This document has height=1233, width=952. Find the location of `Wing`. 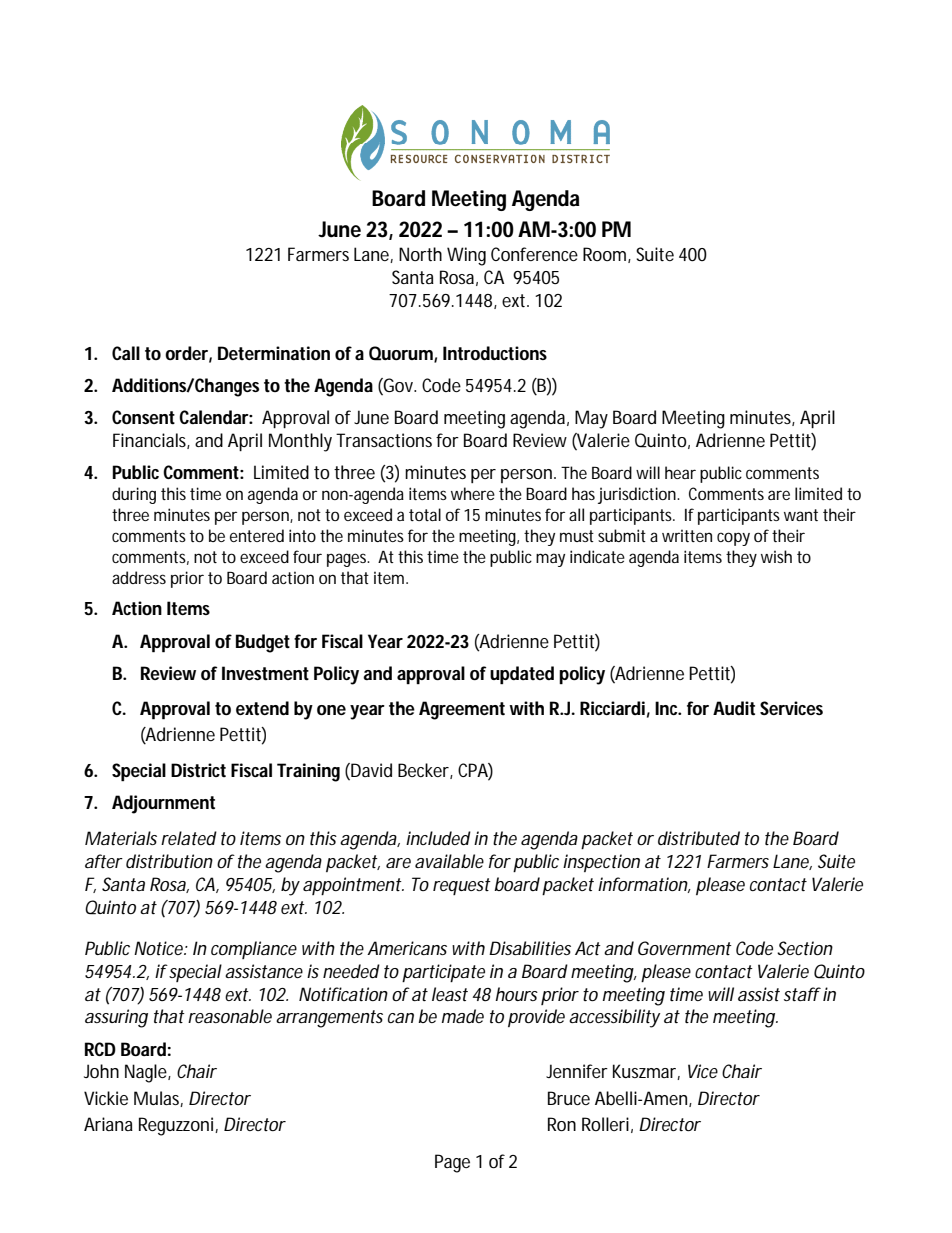

Wing is located at coordinates (466, 256).
